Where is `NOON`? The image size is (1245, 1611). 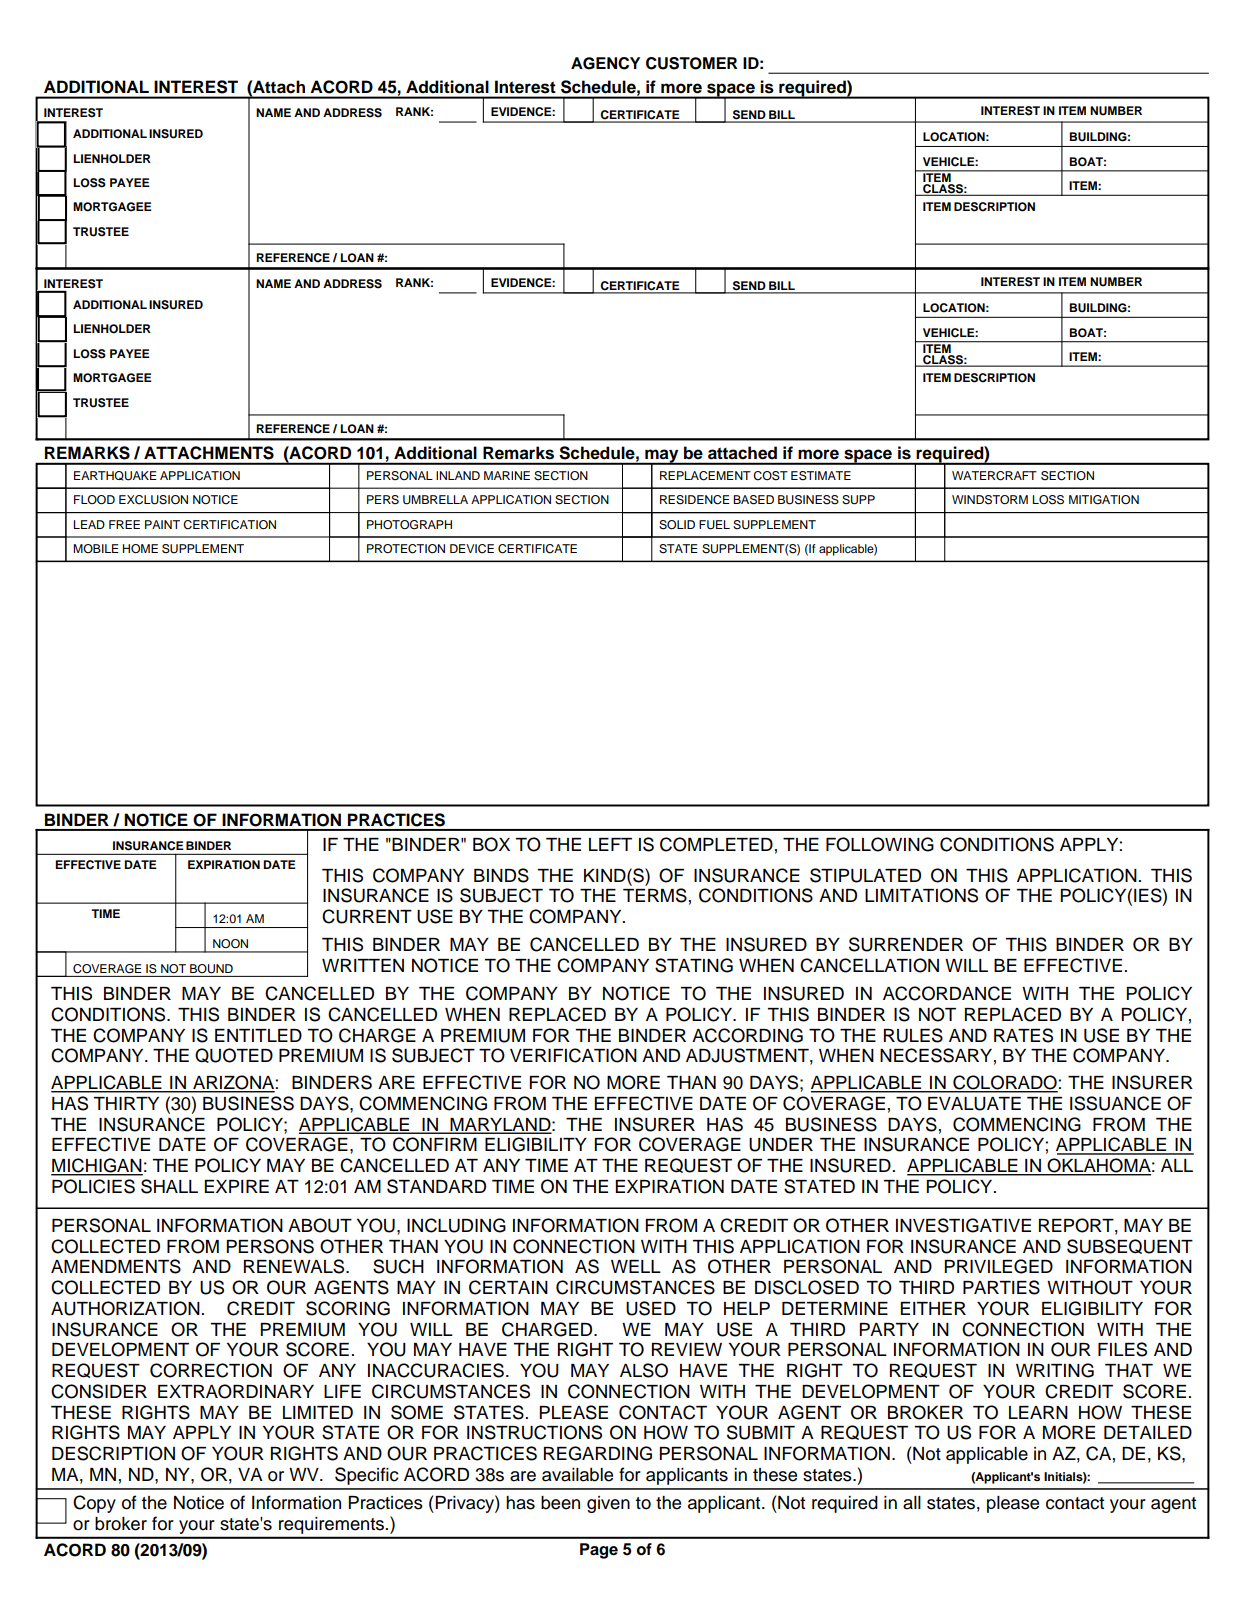 NOON is located at coordinates (230, 944).
